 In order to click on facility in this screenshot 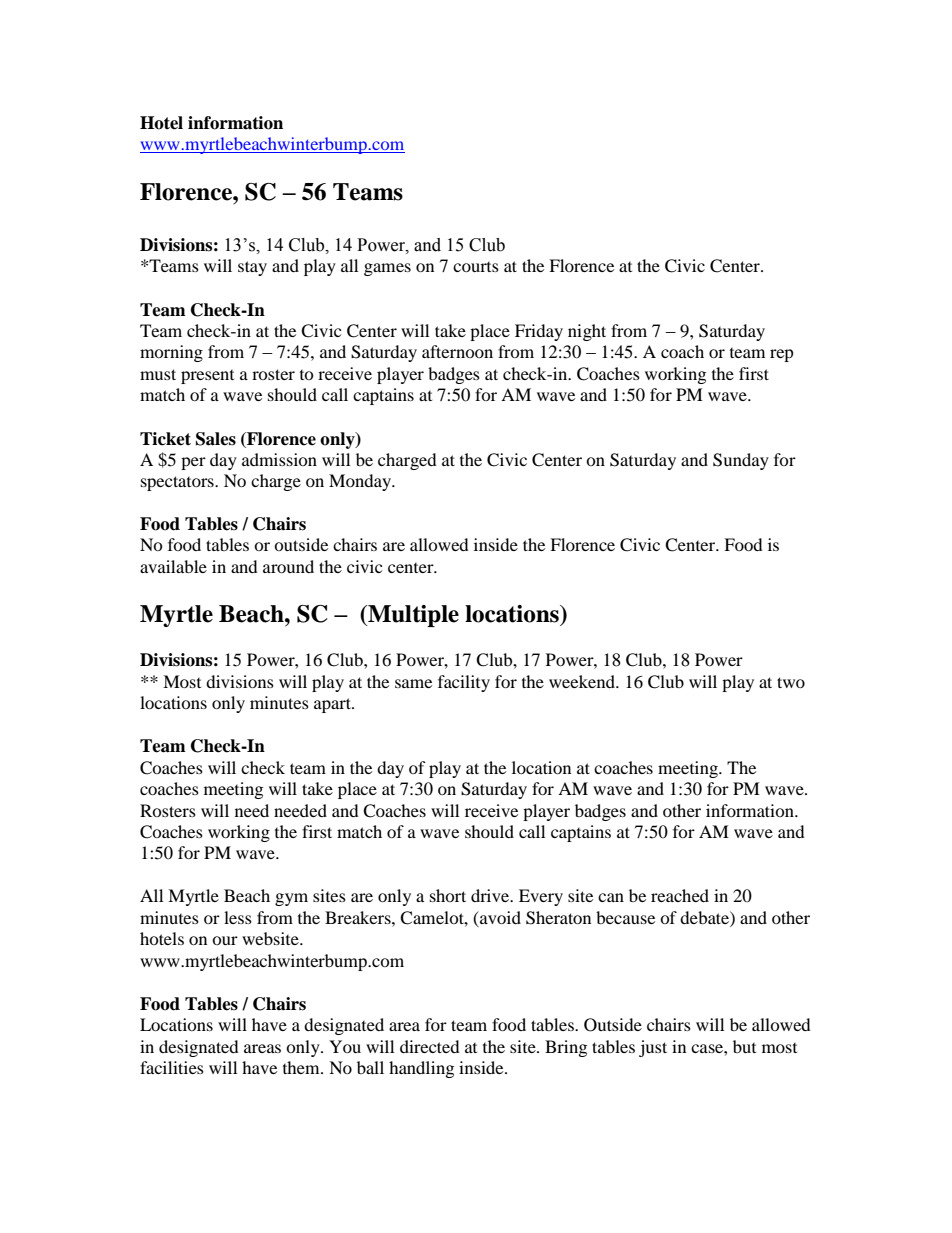, I will do `click(464, 683)`.
